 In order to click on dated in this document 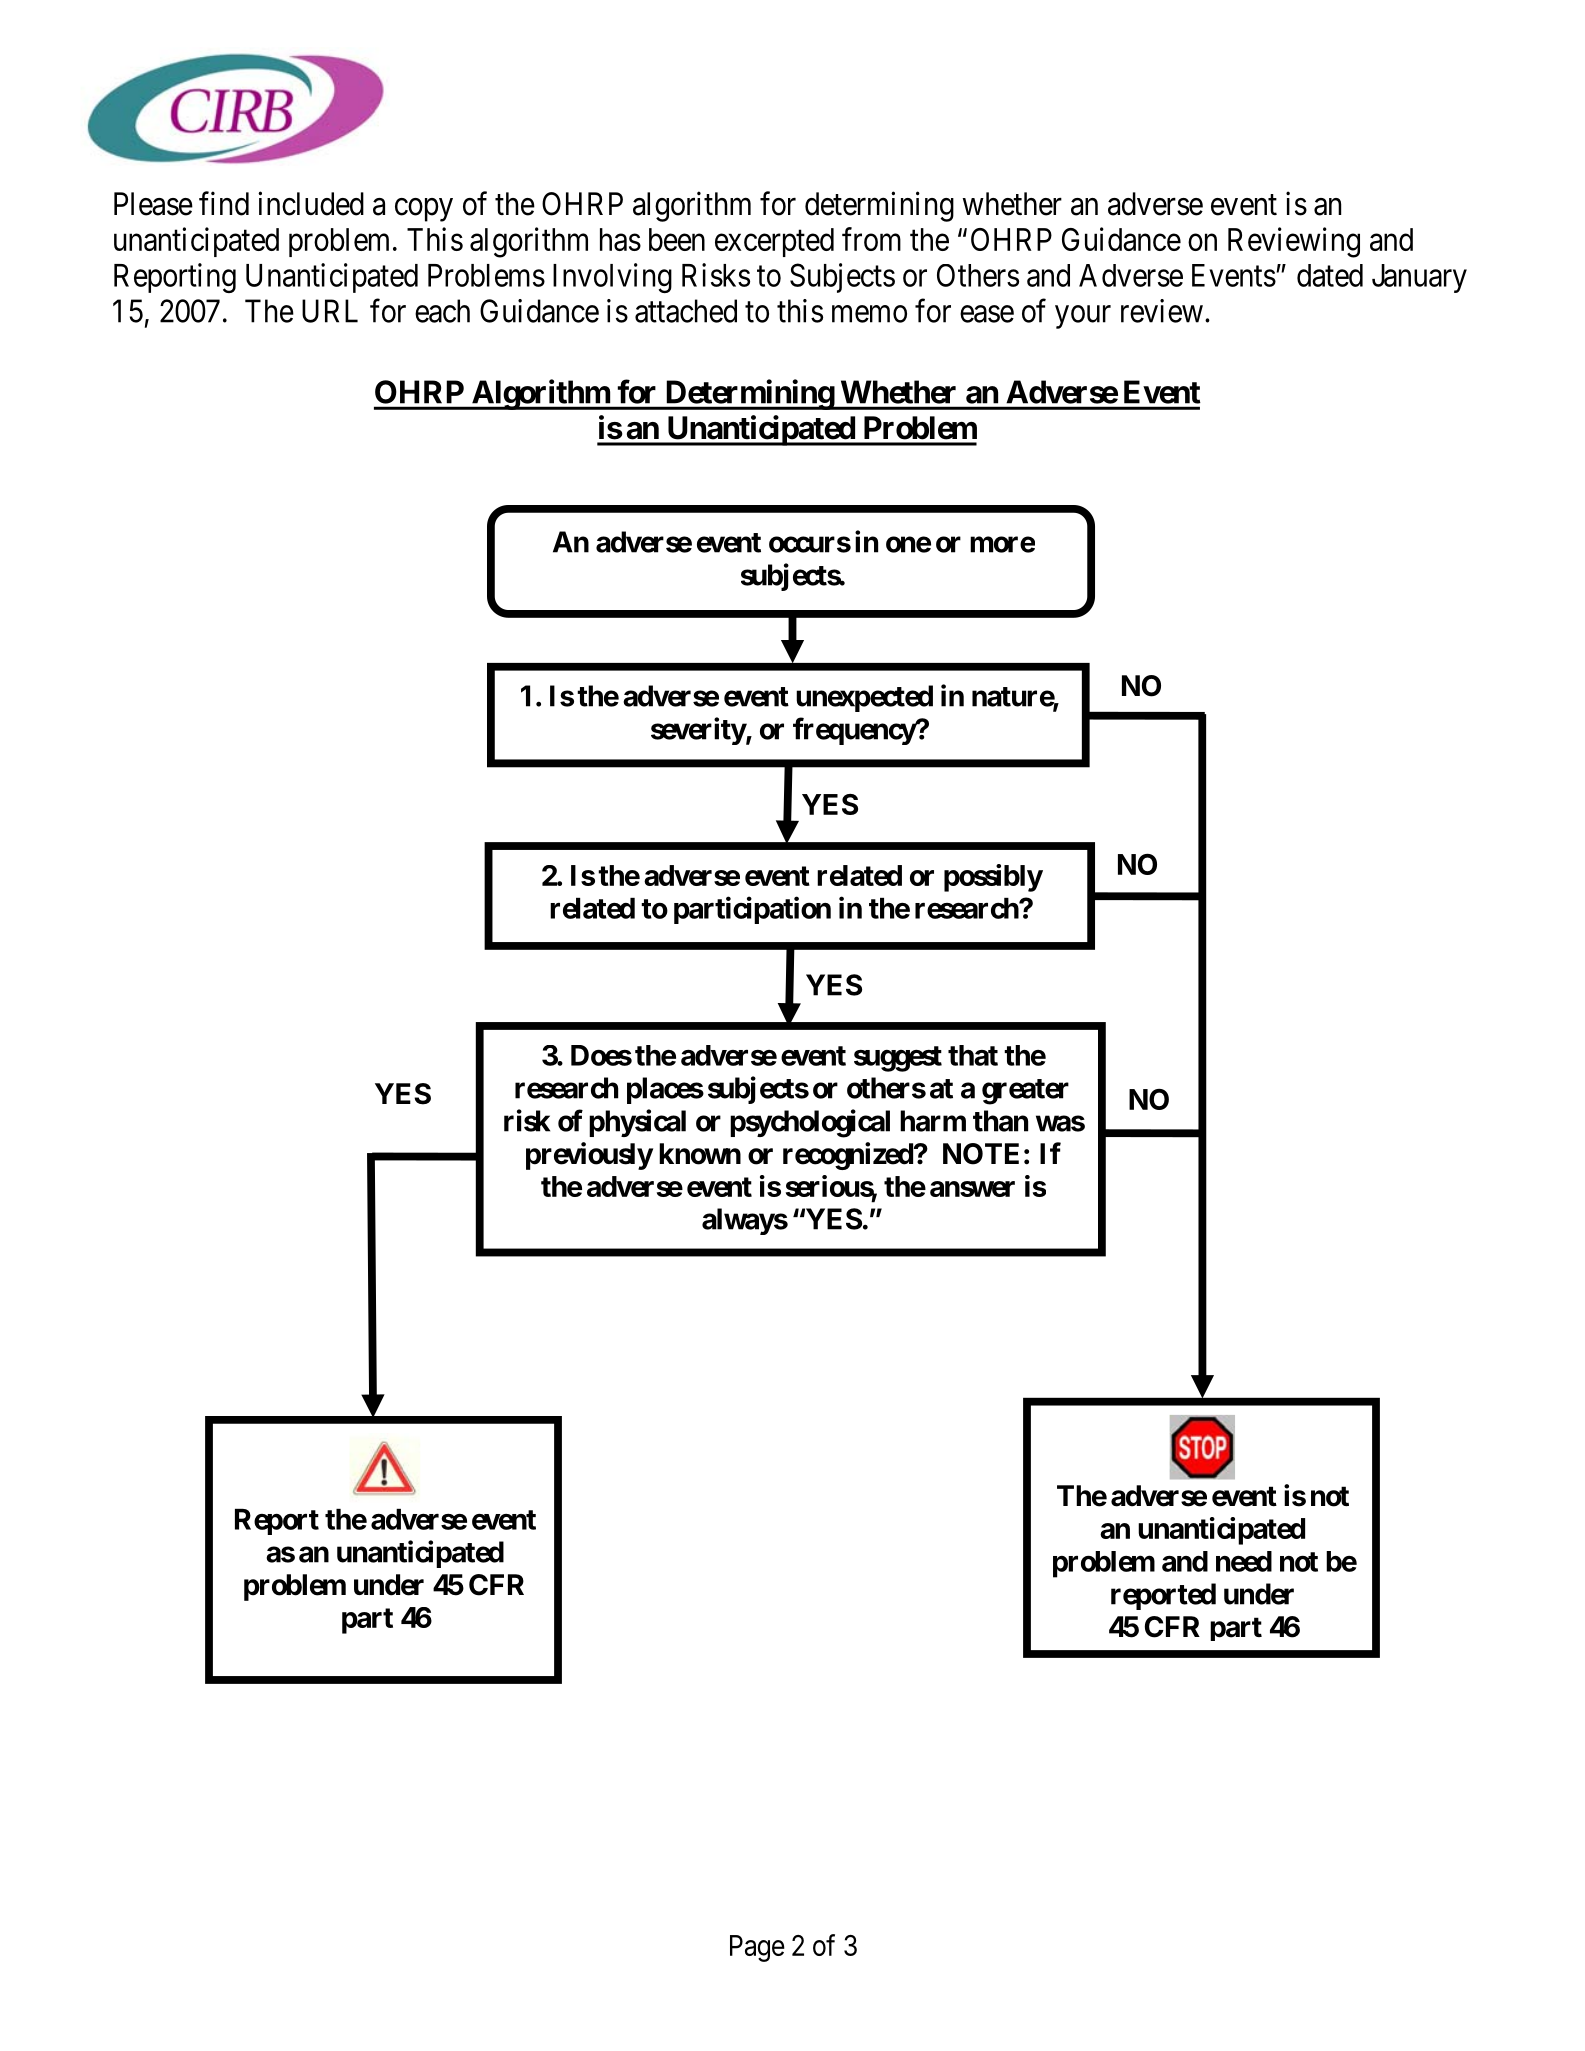, I will do `click(1330, 275)`.
